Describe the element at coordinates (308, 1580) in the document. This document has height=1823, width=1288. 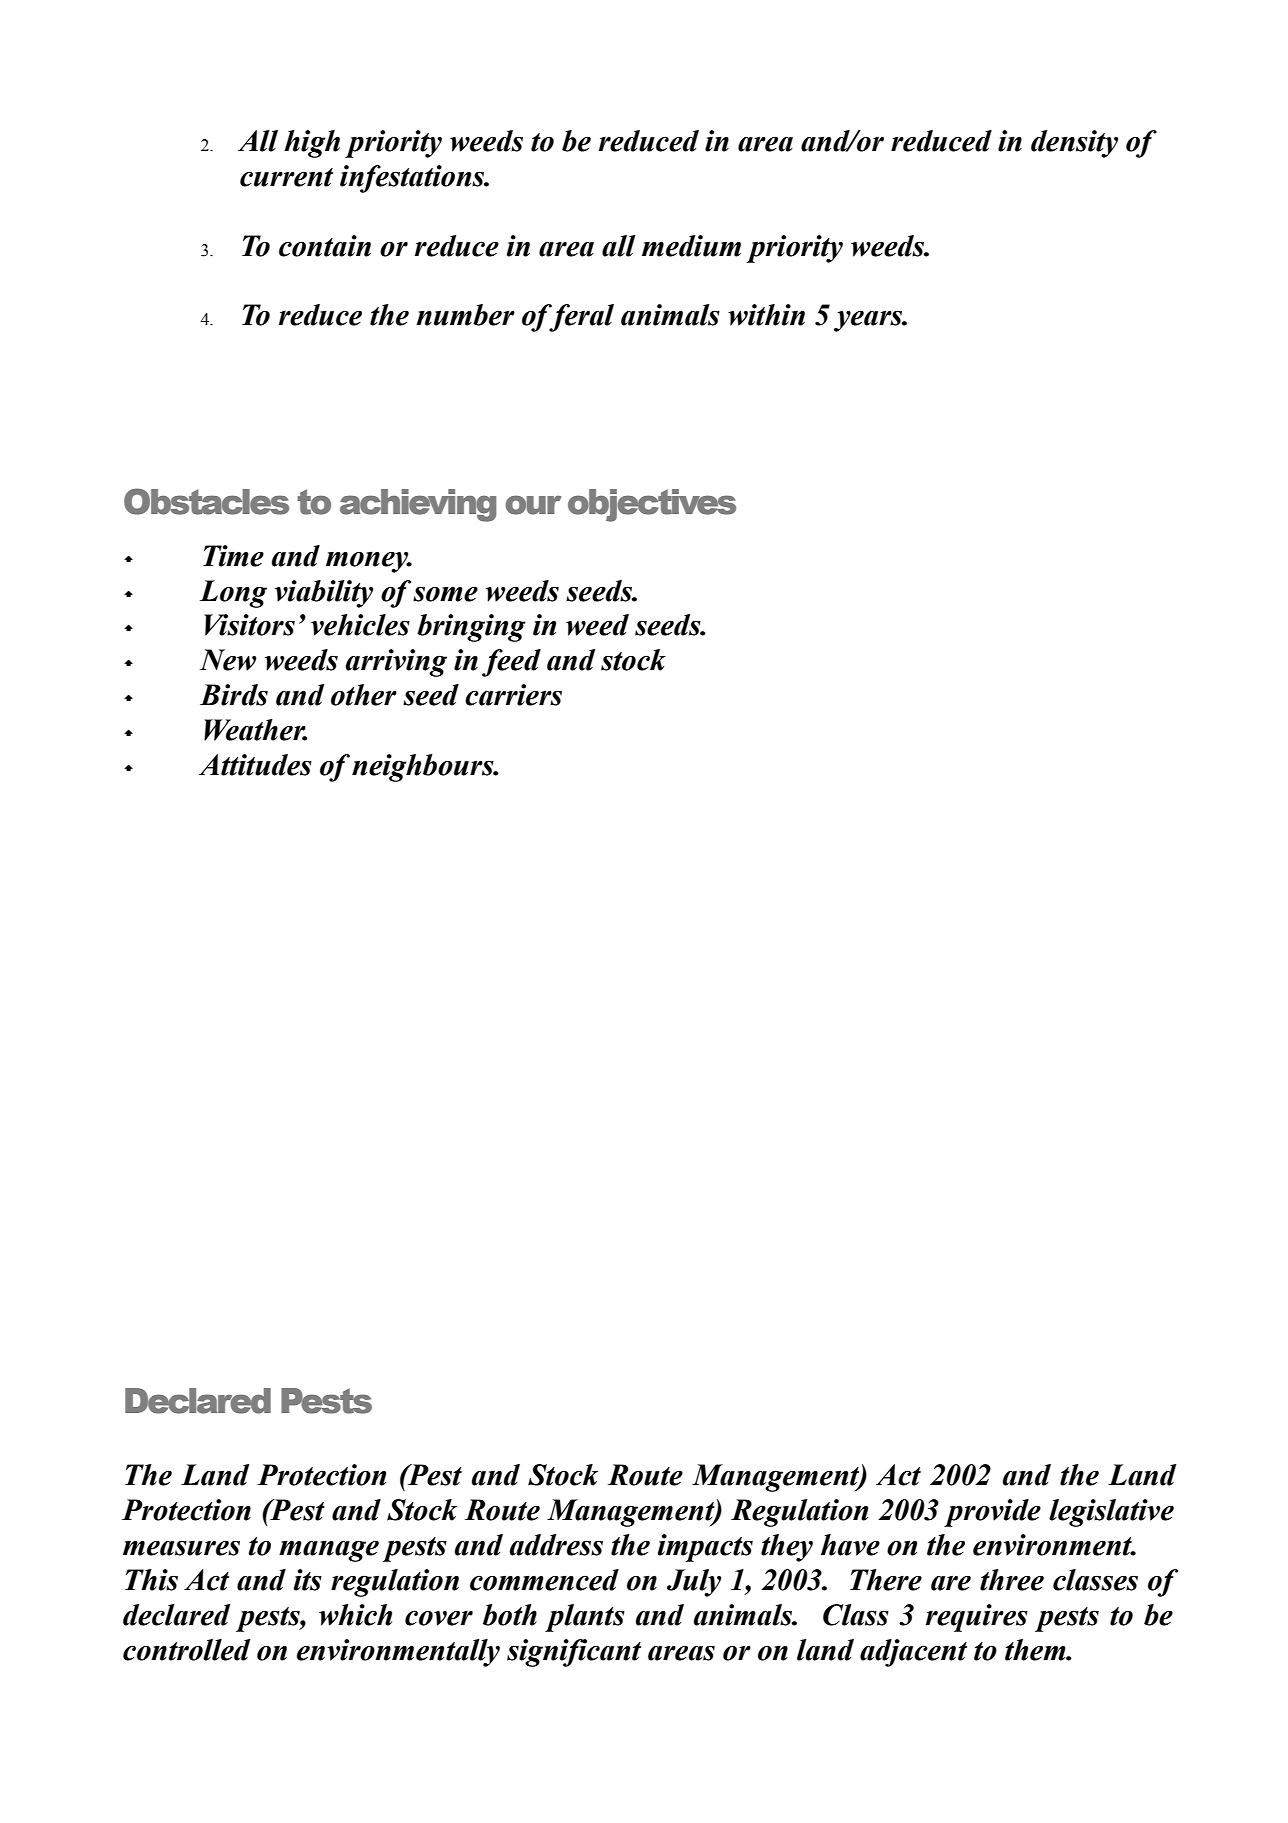
I see `its` at that location.
